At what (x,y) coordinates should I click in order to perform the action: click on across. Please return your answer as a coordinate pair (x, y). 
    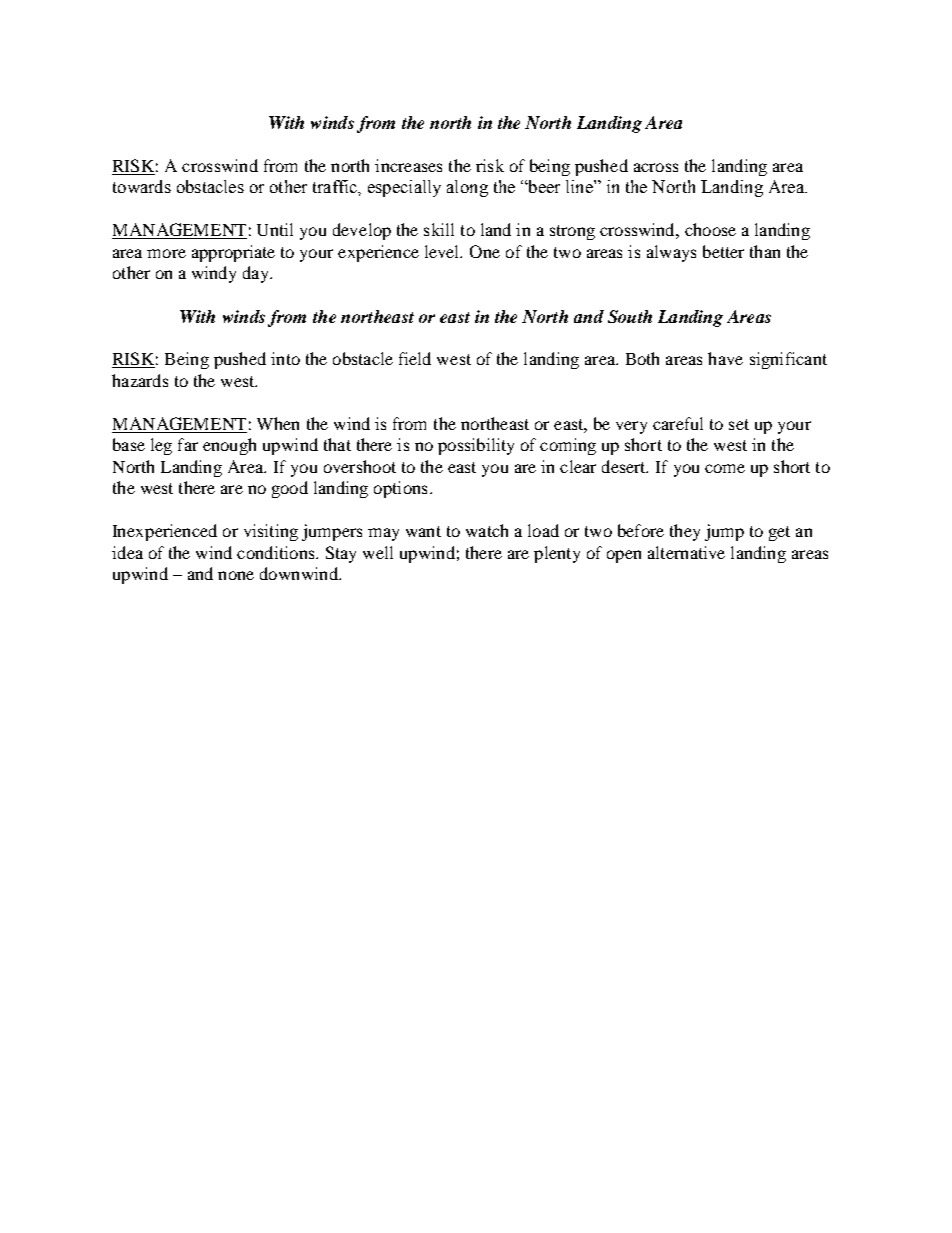
    Looking at the image, I should click on (656, 167).
